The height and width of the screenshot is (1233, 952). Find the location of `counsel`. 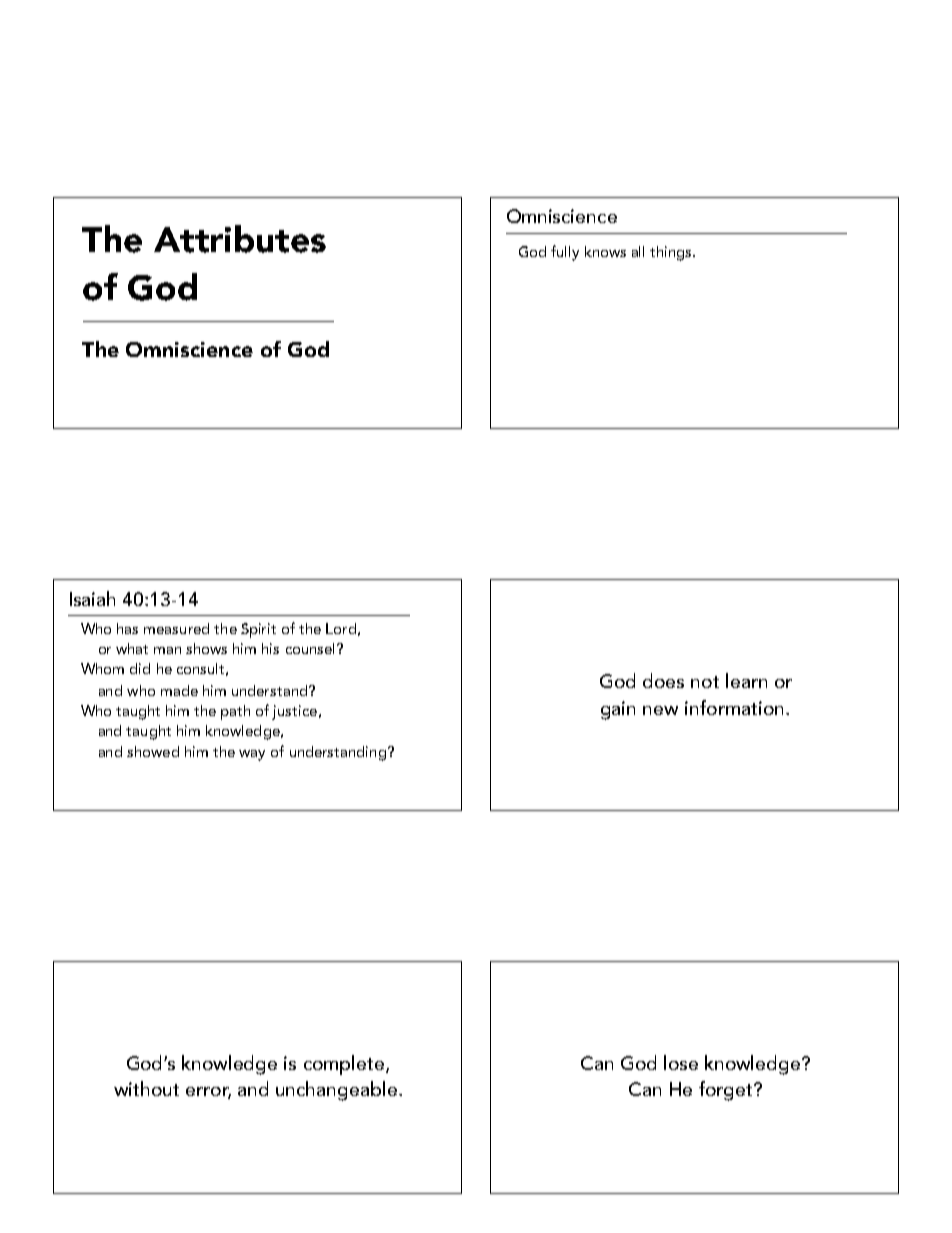

counsel is located at coordinates (310, 648).
